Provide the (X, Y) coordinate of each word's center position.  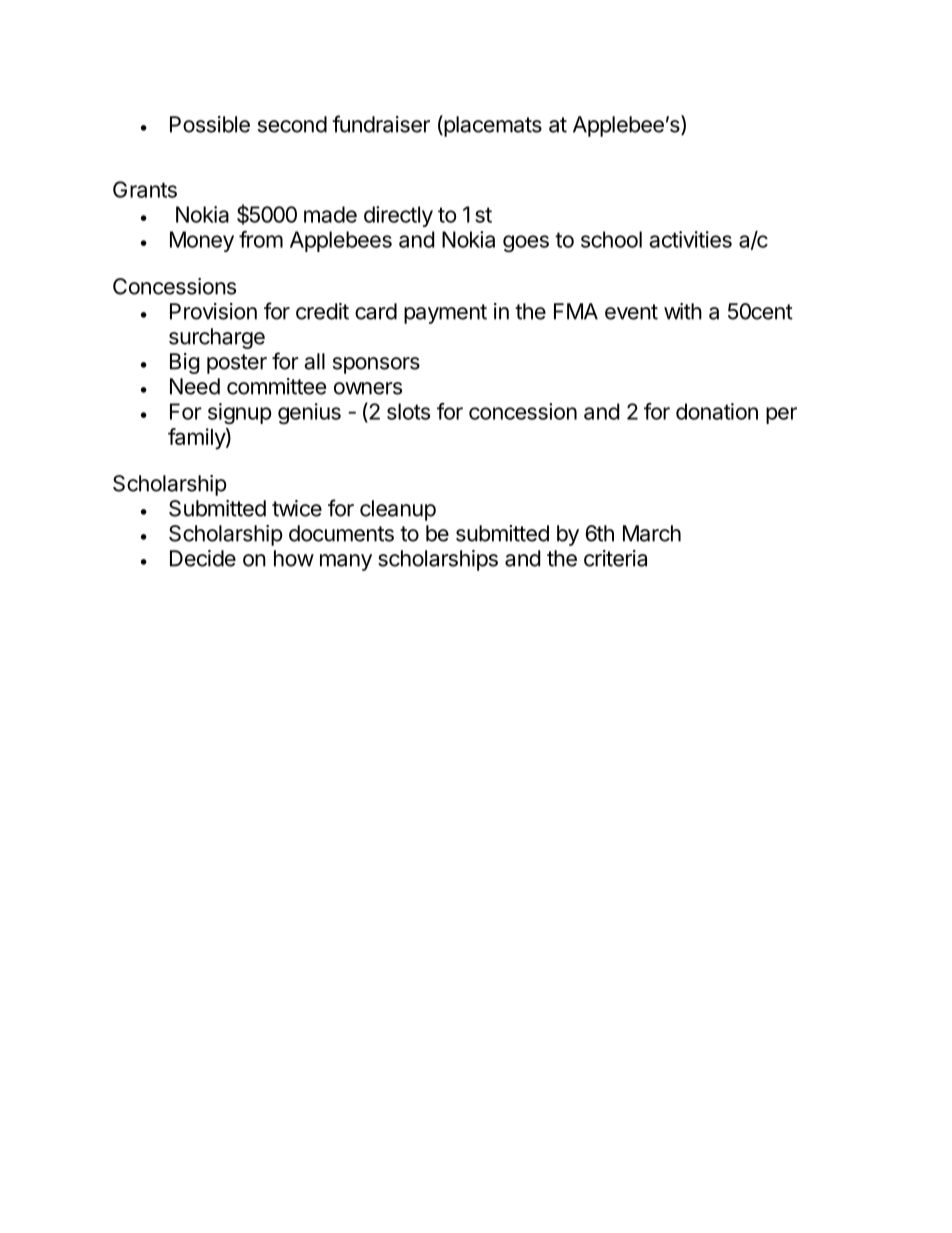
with (683, 311)
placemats (492, 126)
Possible (210, 124)
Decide (203, 558)
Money (202, 241)
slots (408, 411)
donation (717, 411)
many (346, 562)
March (652, 533)
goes (526, 243)
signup (240, 413)
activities (690, 239)
